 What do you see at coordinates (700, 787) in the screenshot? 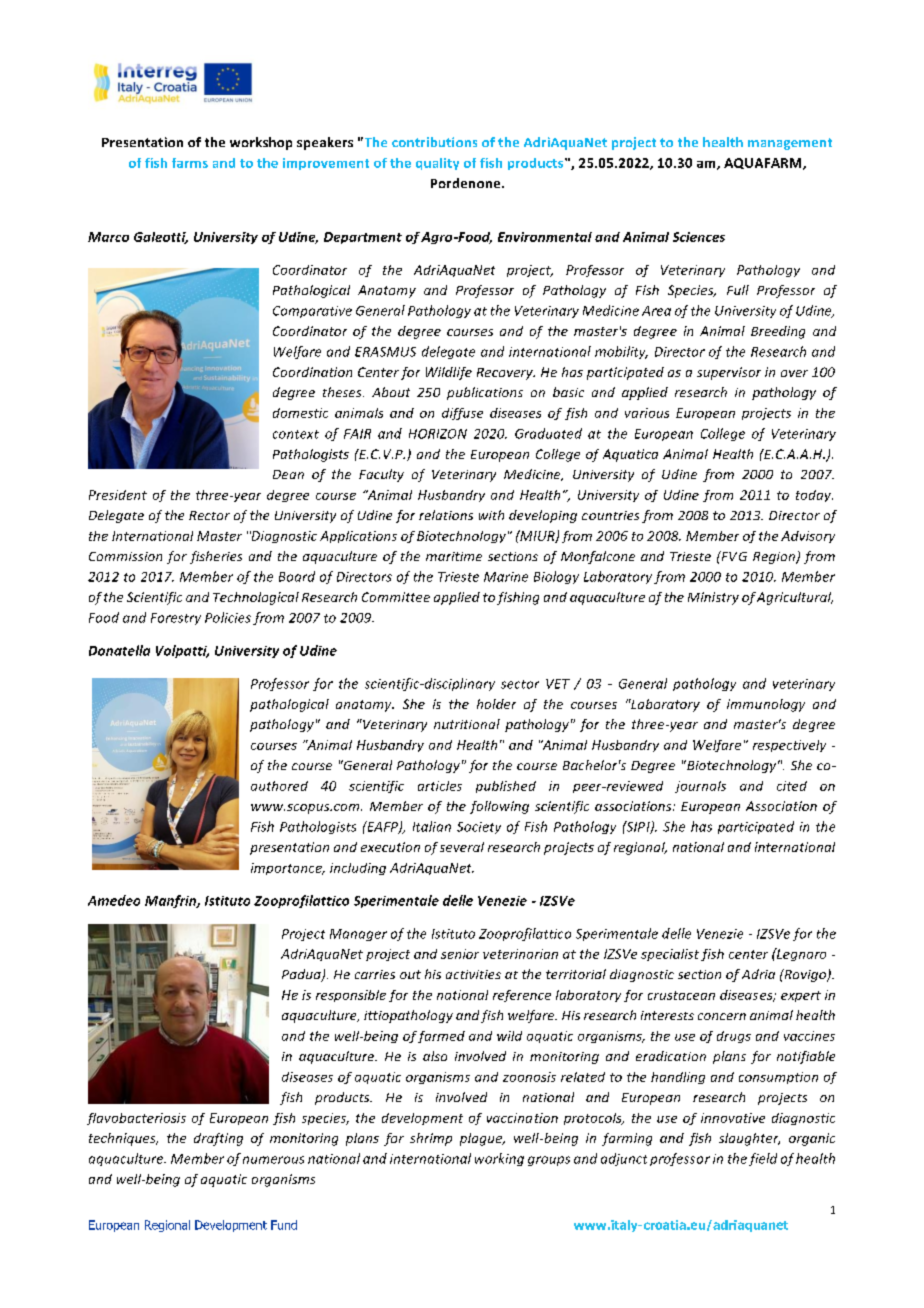
I see `journals` at bounding box center [700, 787].
